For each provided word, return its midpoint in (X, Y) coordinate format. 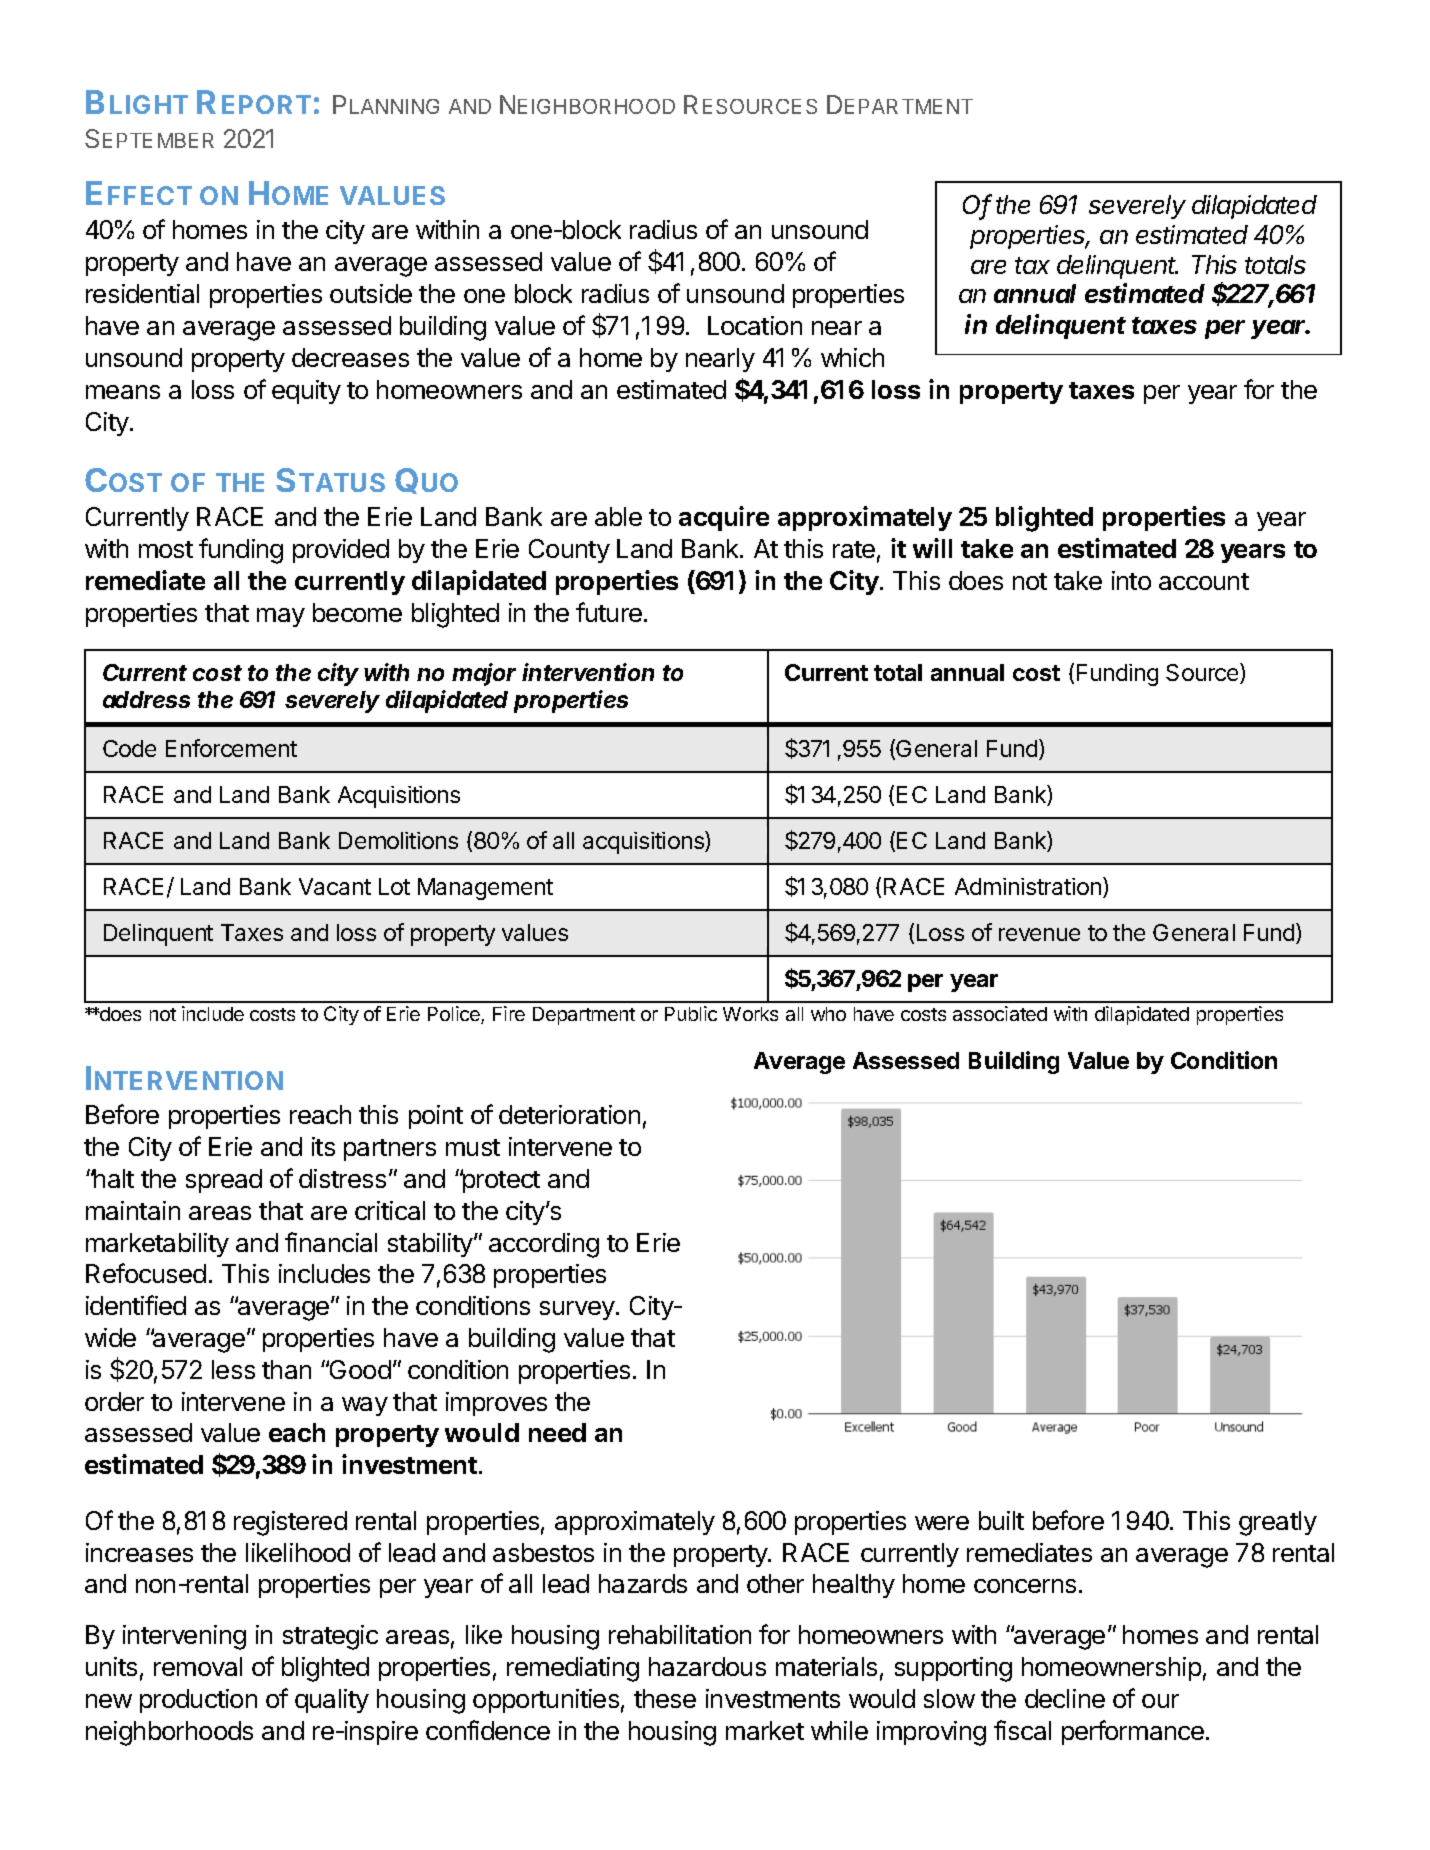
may (281, 617)
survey (577, 1310)
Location (755, 325)
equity (306, 392)
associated (1000, 1013)
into (1131, 580)
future (610, 612)
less (233, 1369)
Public (691, 1013)
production (198, 1701)
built (1001, 1520)
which (852, 357)
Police (455, 1015)
